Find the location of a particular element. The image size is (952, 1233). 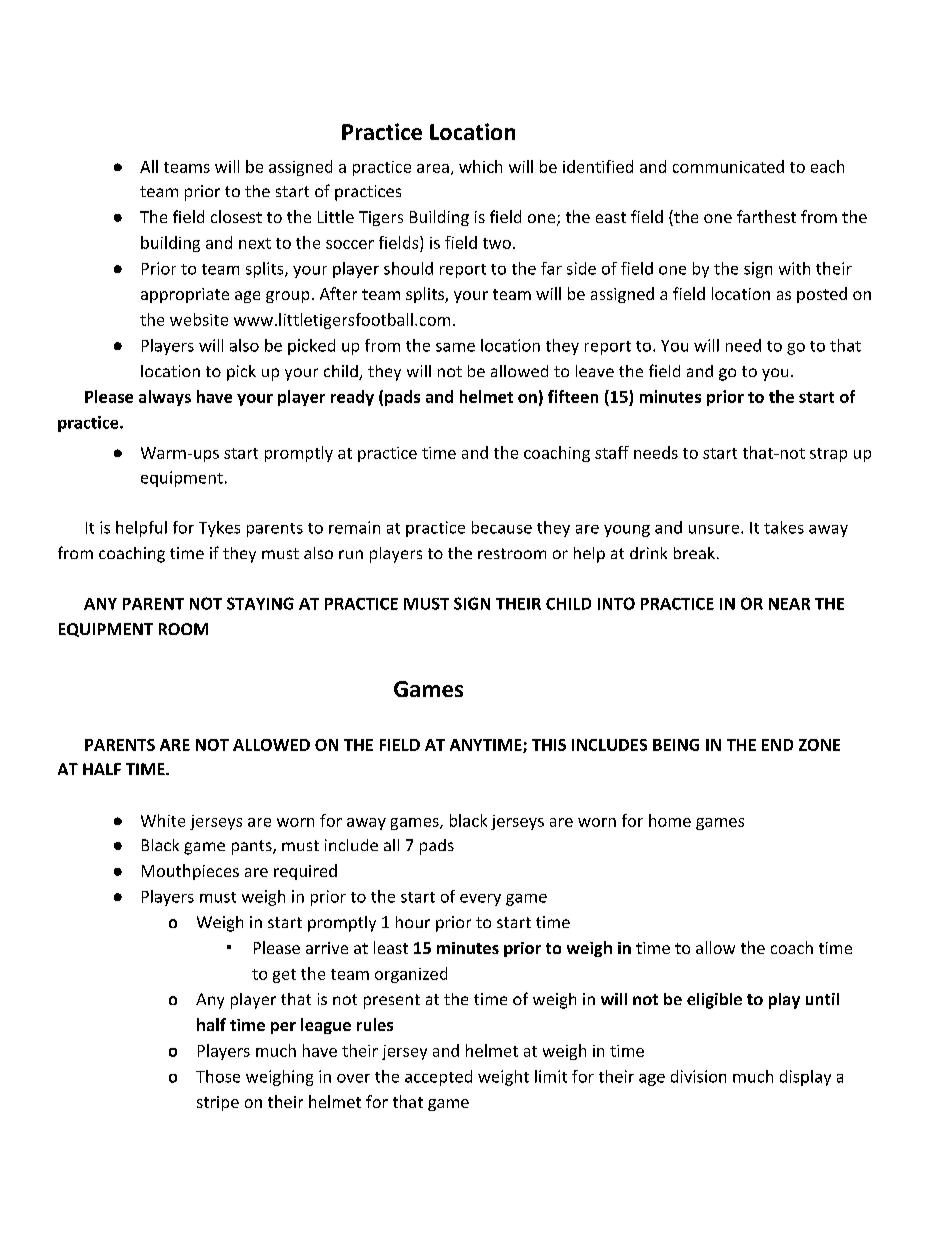

home is located at coordinates (670, 820).
